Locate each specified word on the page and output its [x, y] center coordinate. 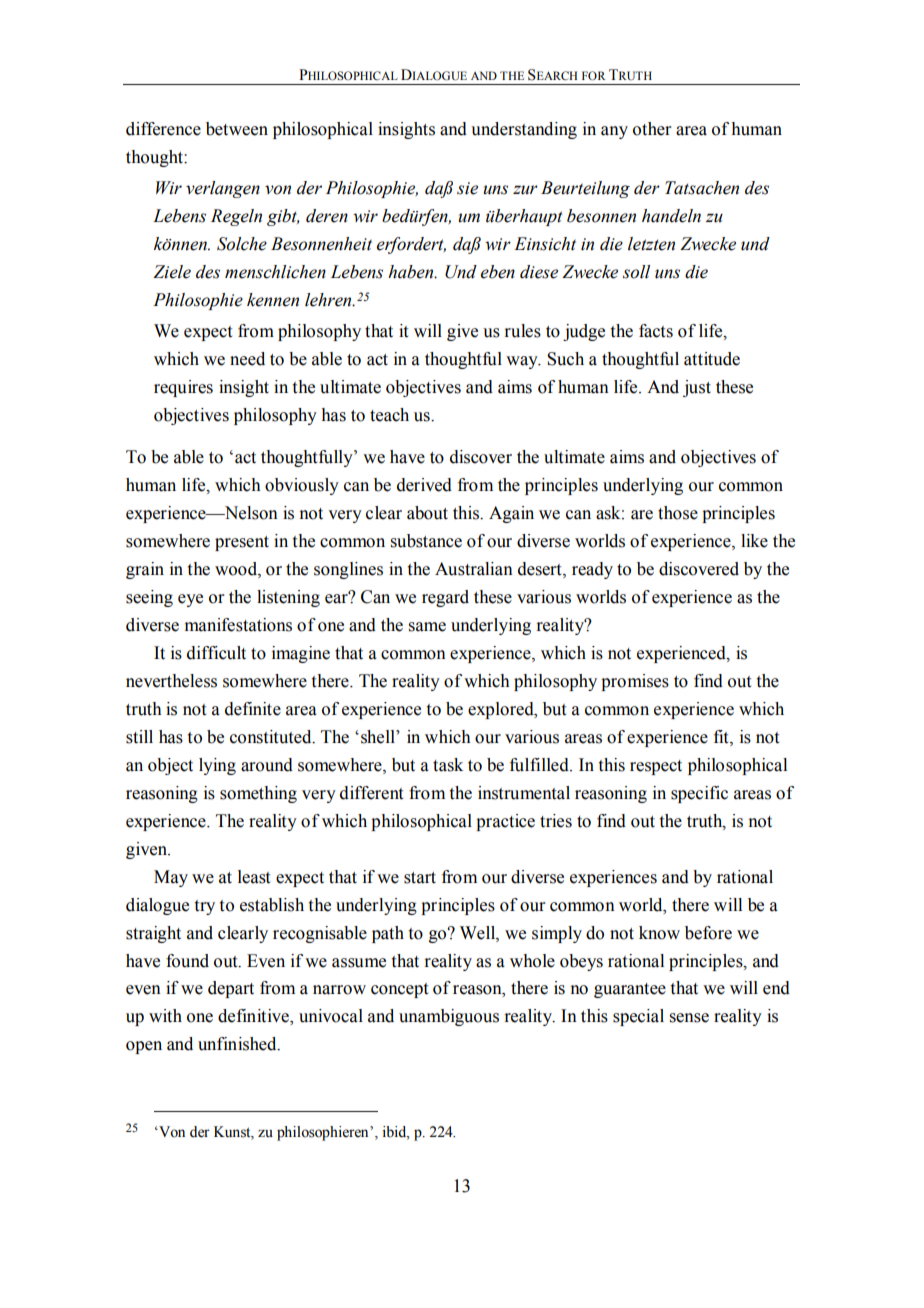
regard [445, 598]
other [652, 129]
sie [467, 188]
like [754, 541]
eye [190, 600]
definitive [254, 1017]
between [237, 129]
